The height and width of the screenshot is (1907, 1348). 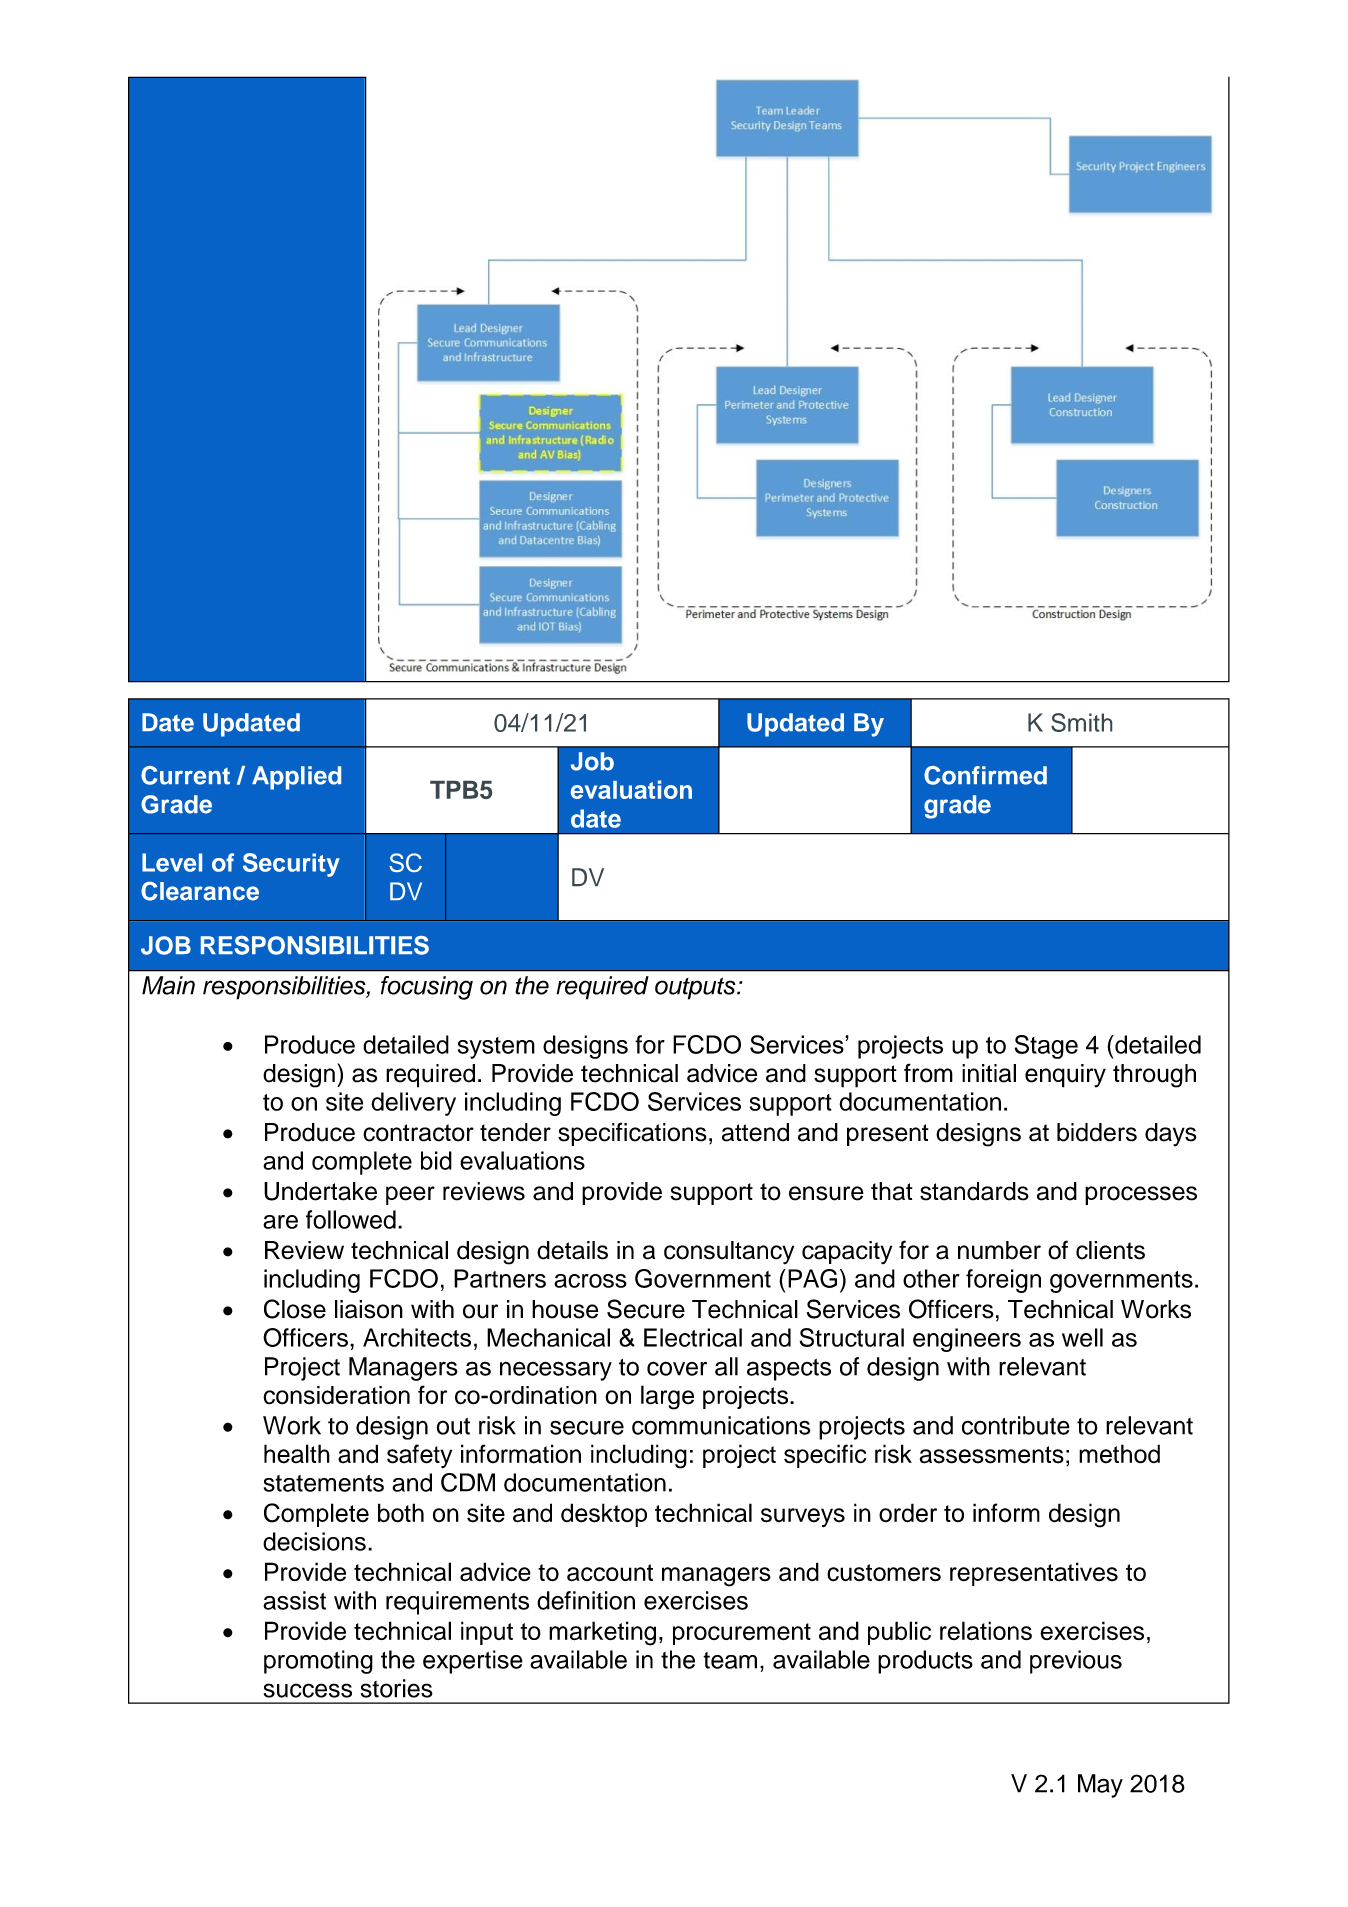 What do you see at coordinates (729, 1253) in the screenshot?
I see `consultancy` at bounding box center [729, 1253].
